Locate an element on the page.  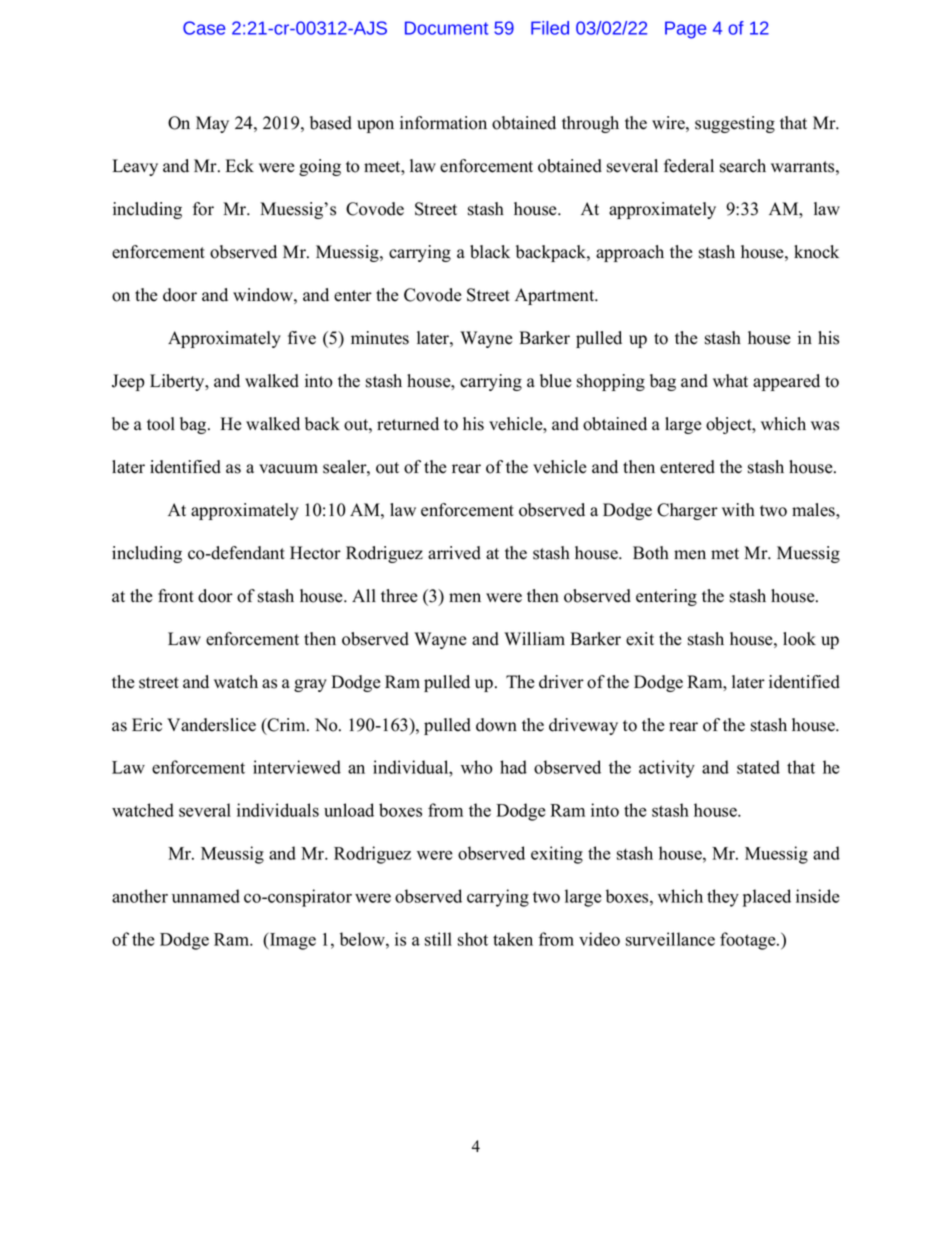
look is located at coordinates (799, 639).
